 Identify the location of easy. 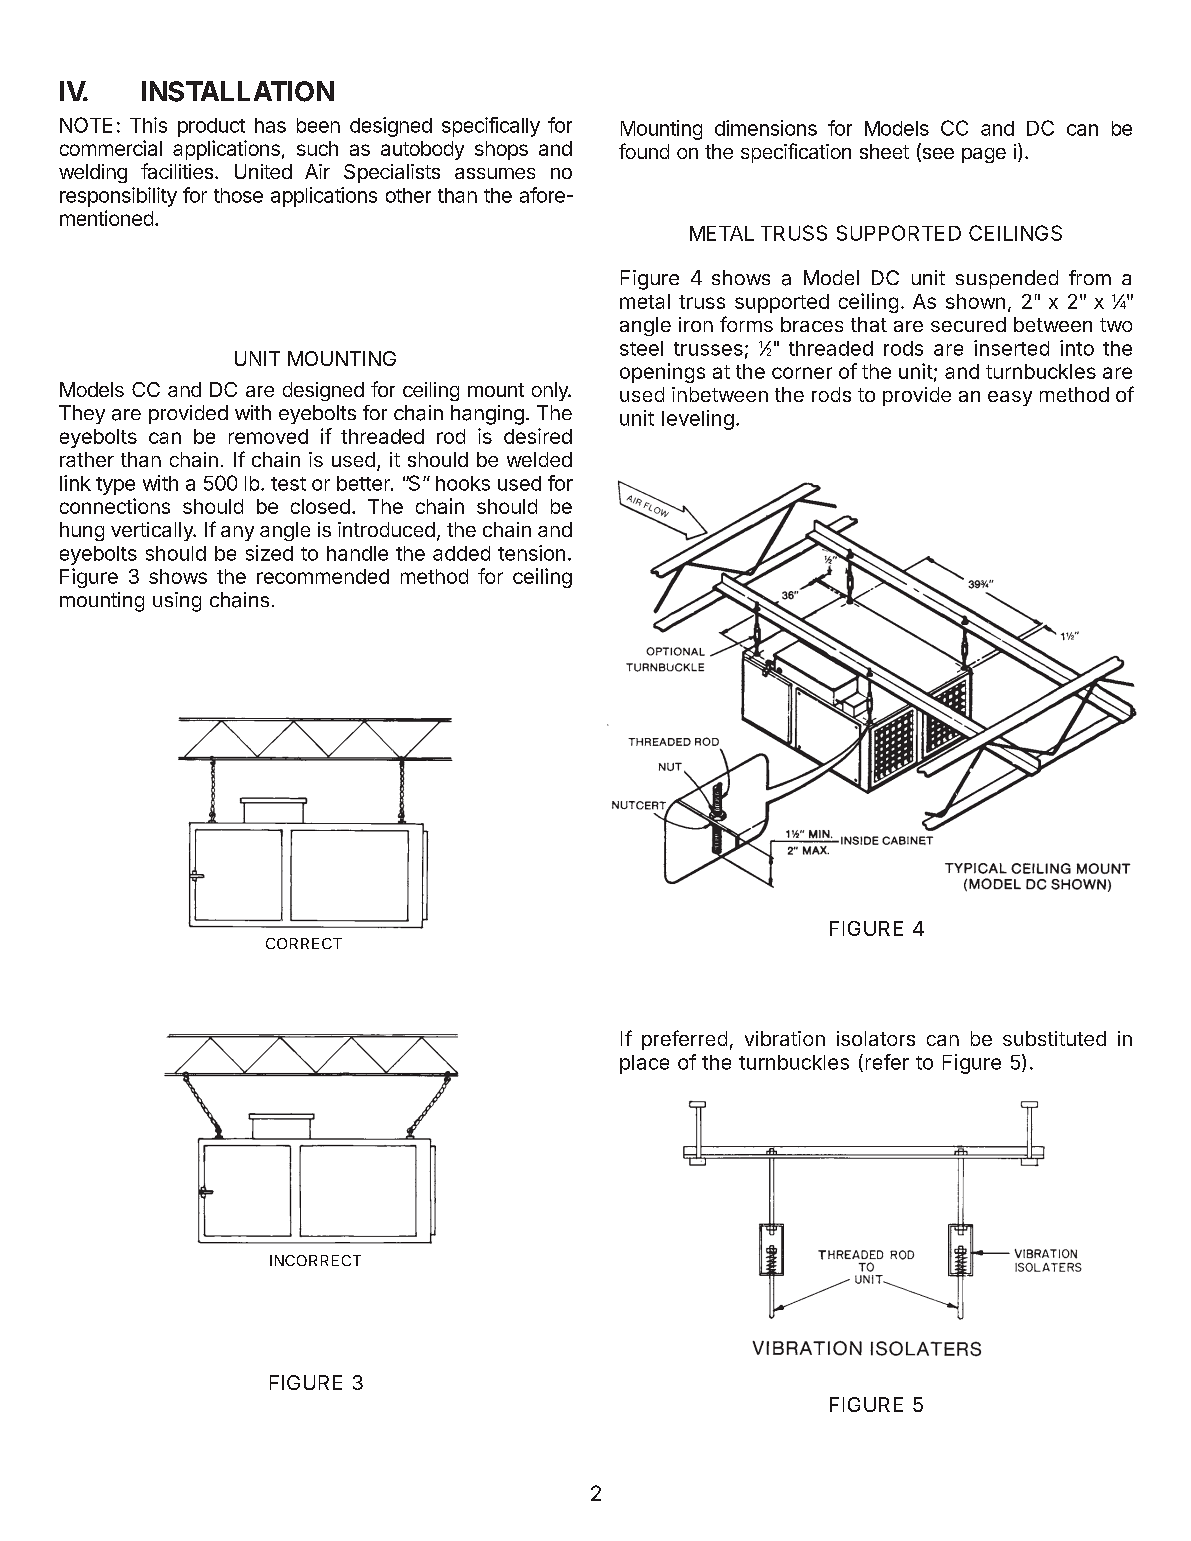
(1010, 398).
